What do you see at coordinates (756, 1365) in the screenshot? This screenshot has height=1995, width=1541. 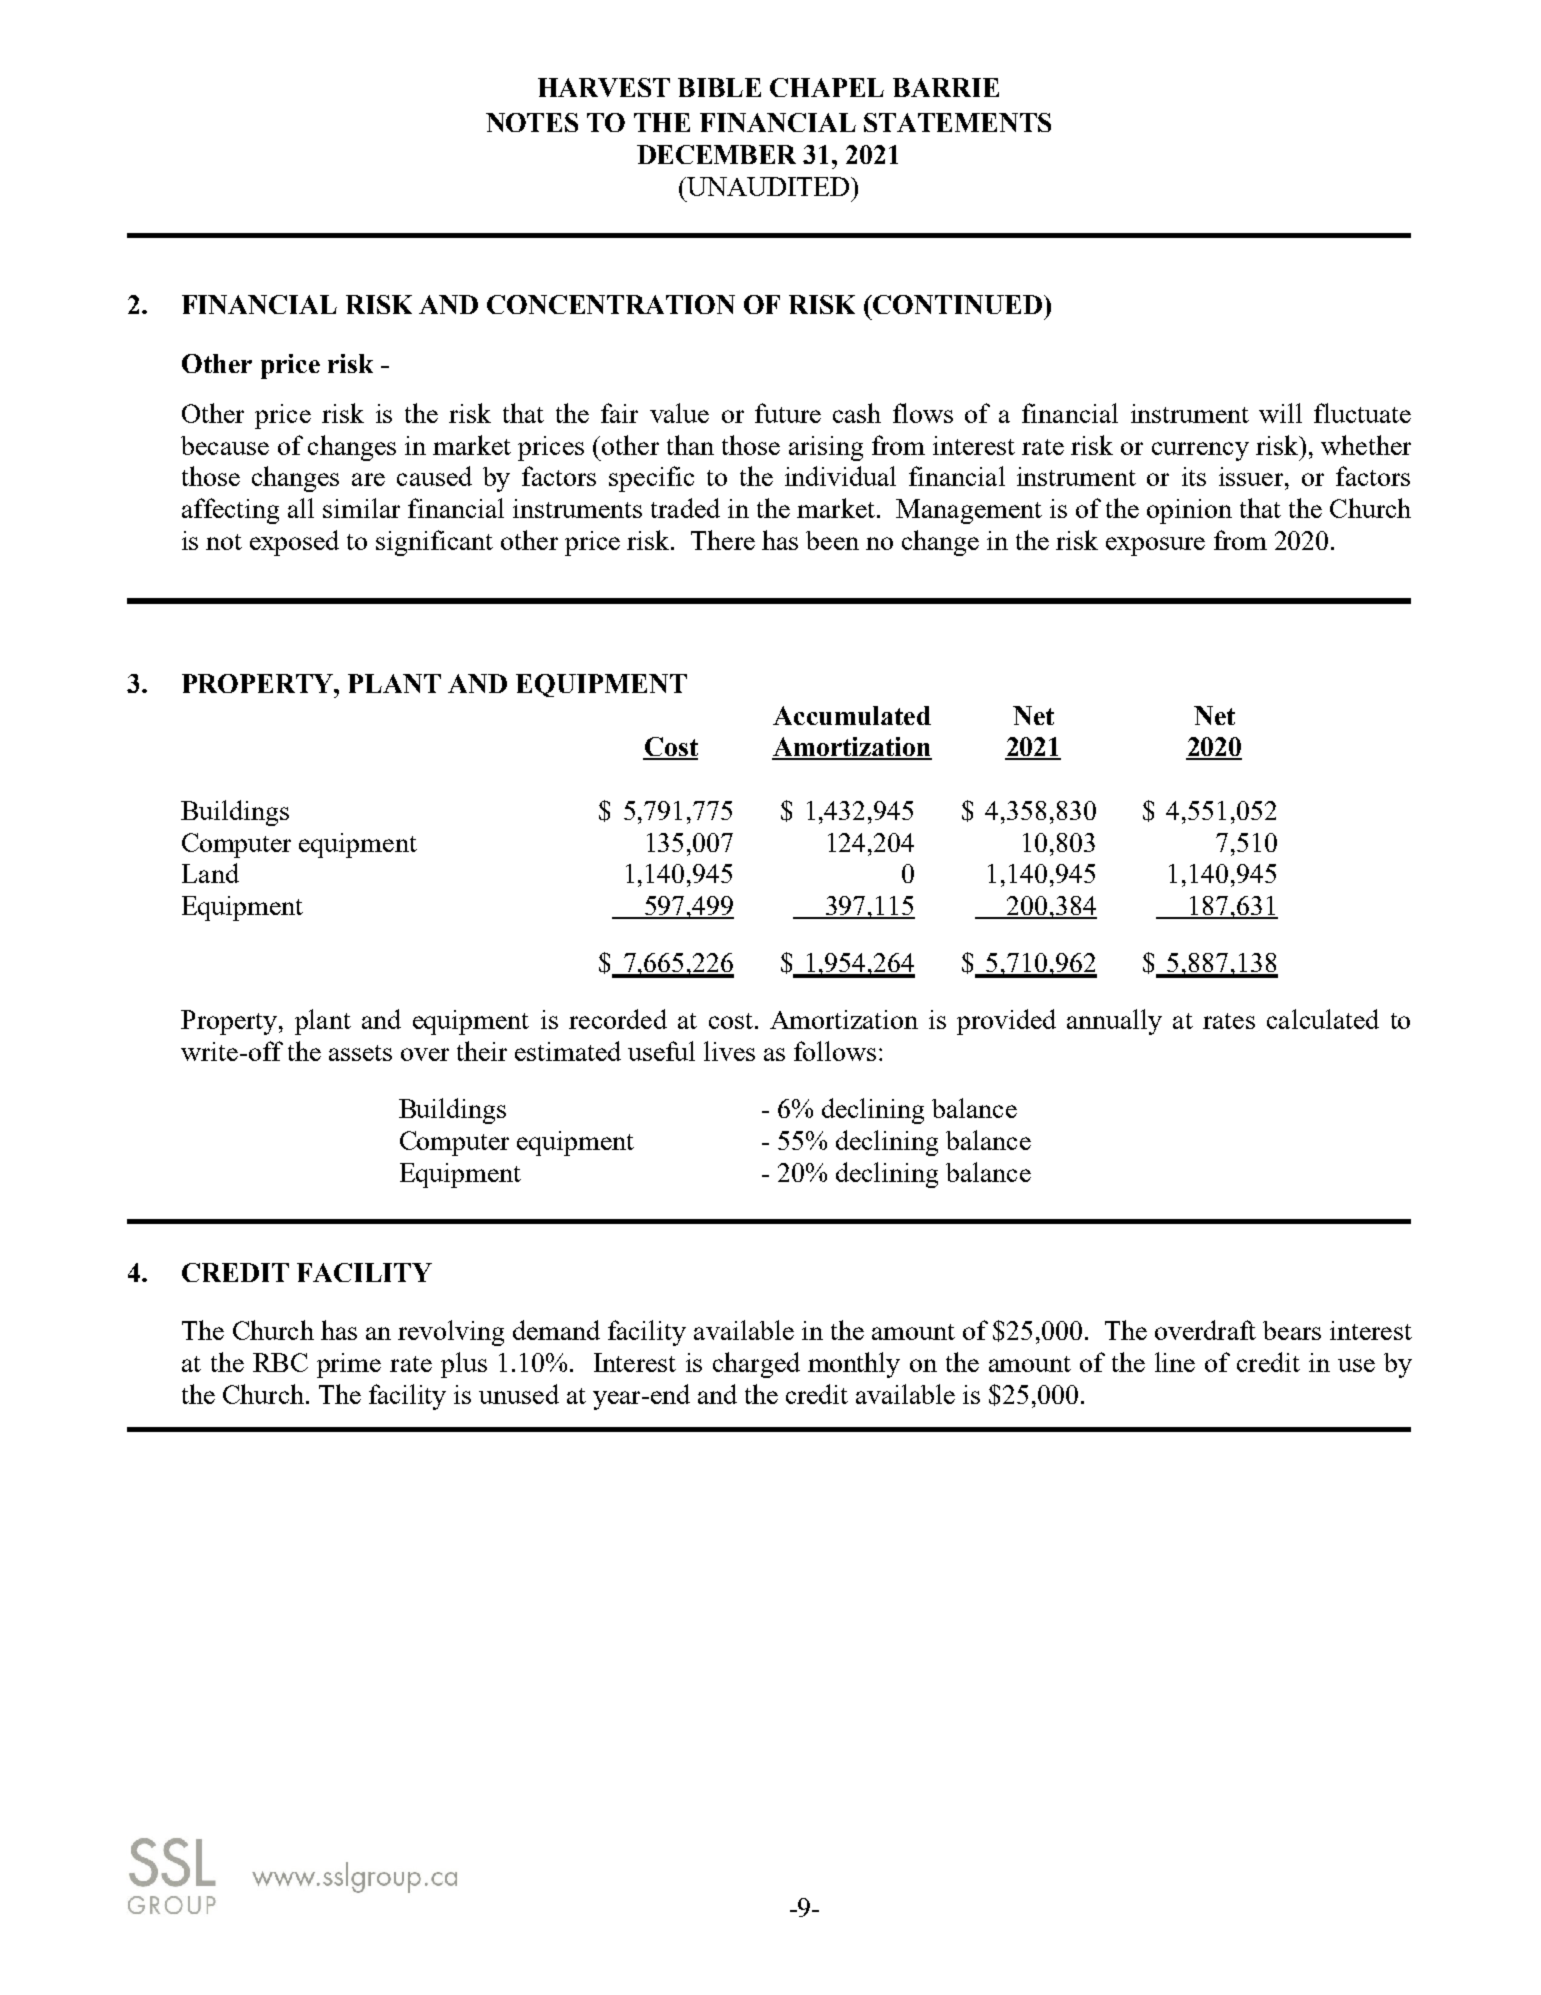 I see `charged` at bounding box center [756, 1365].
